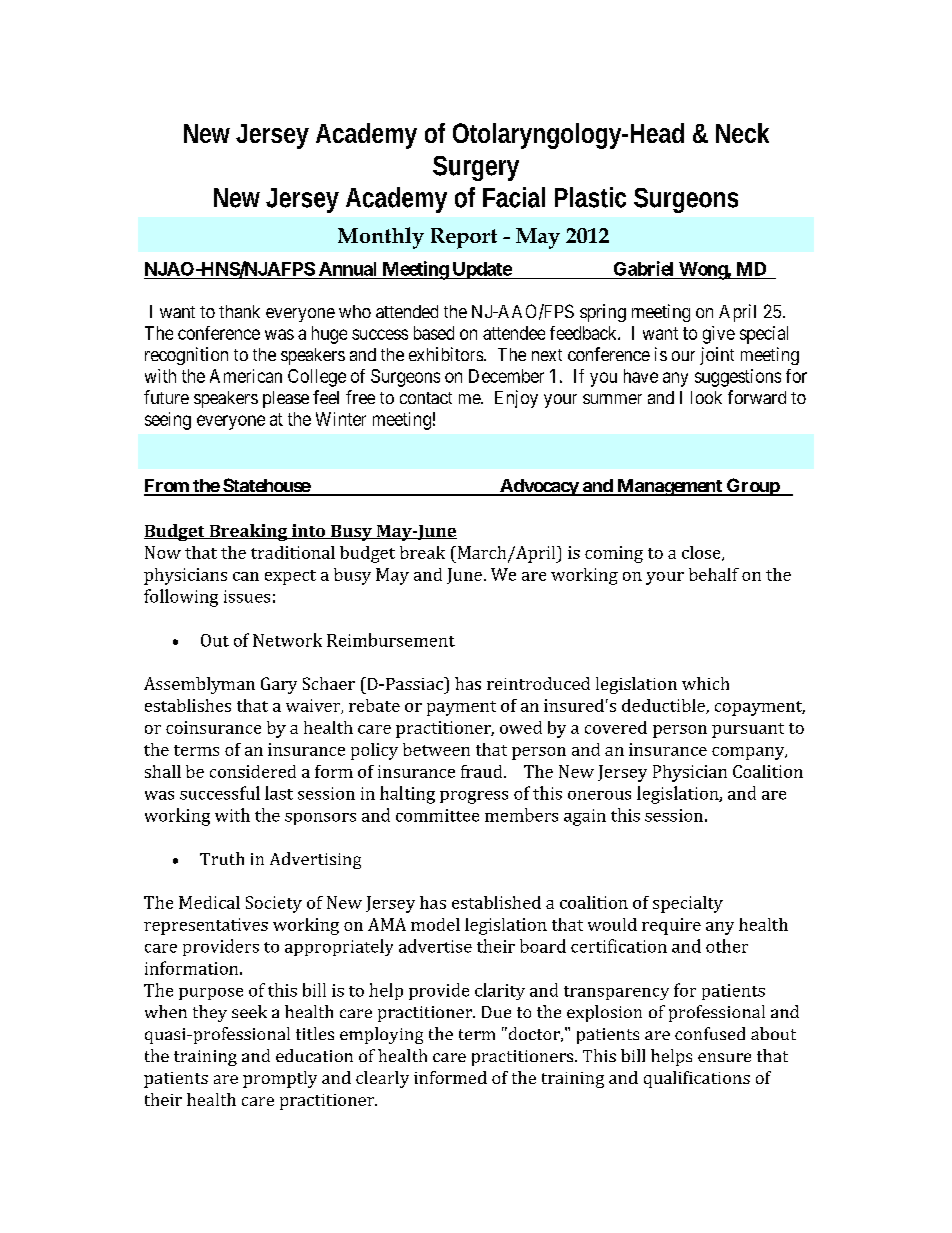 This image has width=952, height=1233. What do you see at coordinates (249, 1011) in the image?
I see `seek` at bounding box center [249, 1011].
